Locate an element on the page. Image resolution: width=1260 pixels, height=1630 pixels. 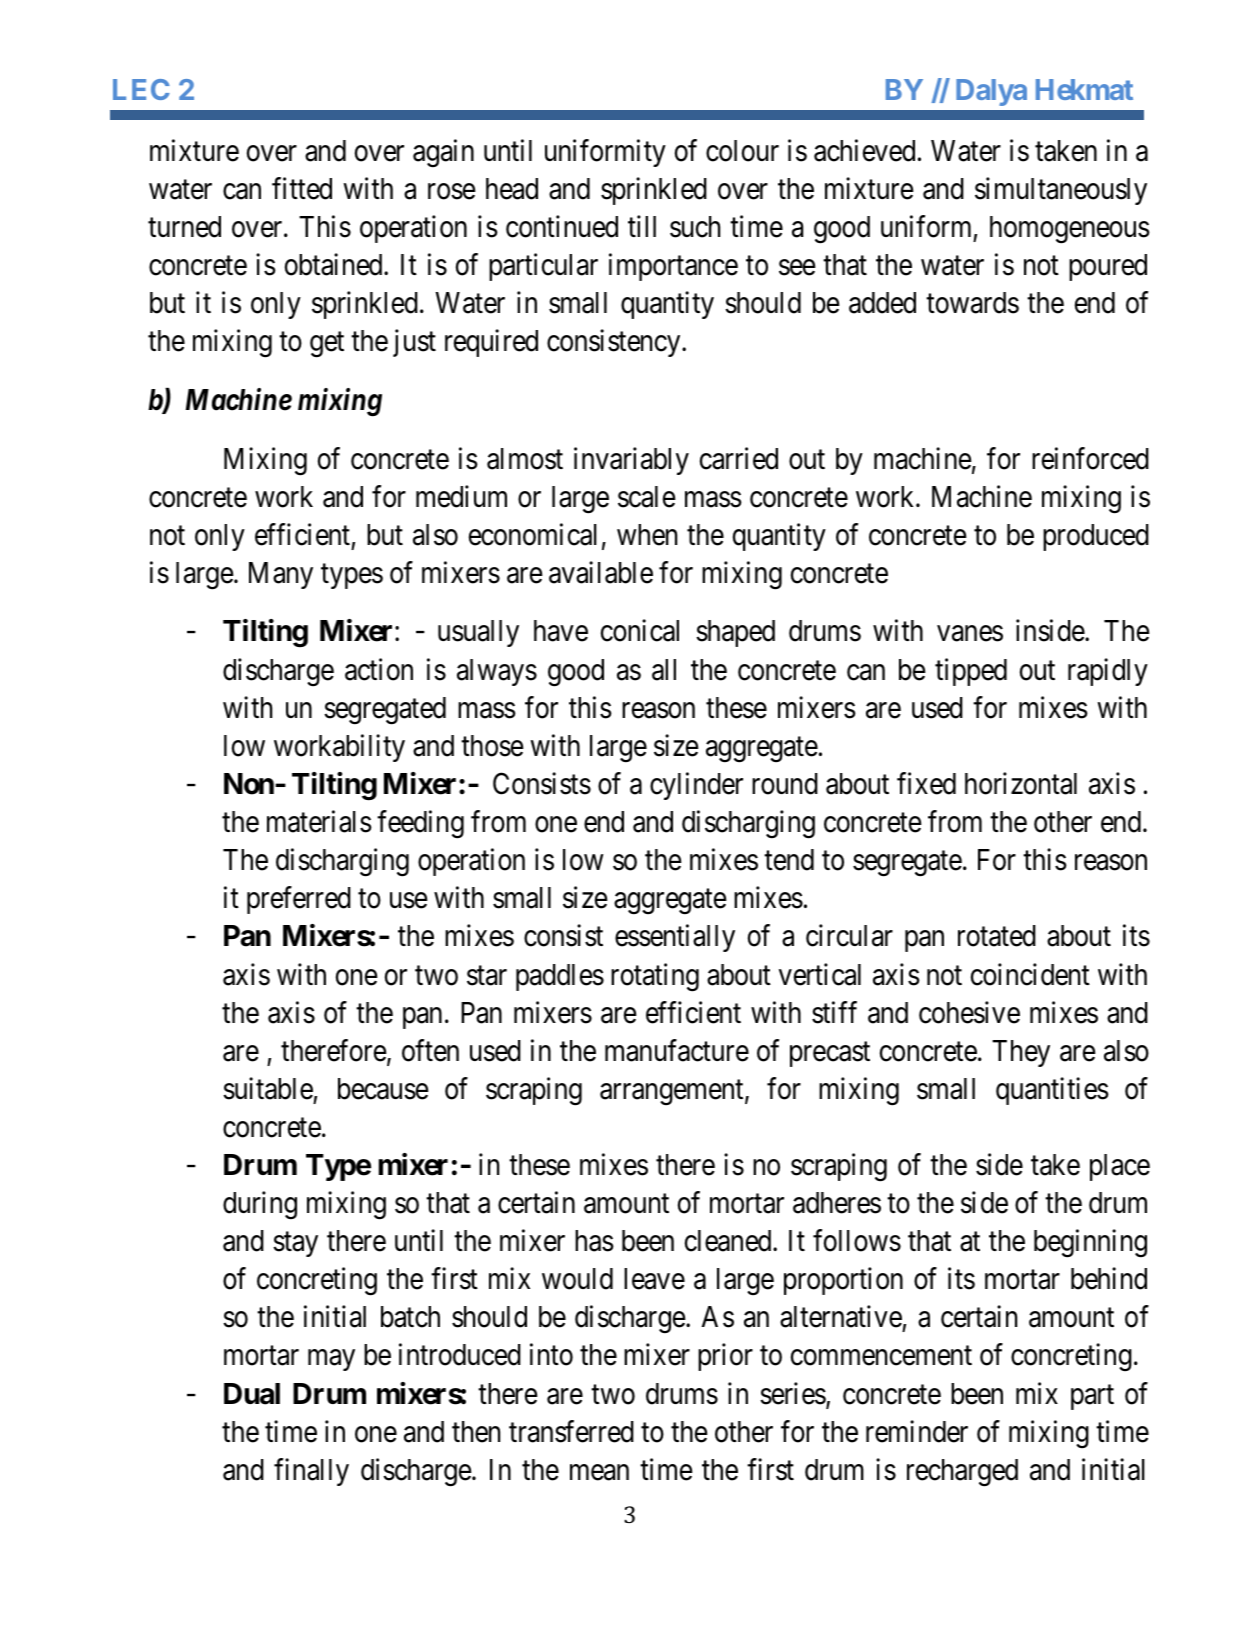
place is located at coordinates (1120, 1167).
